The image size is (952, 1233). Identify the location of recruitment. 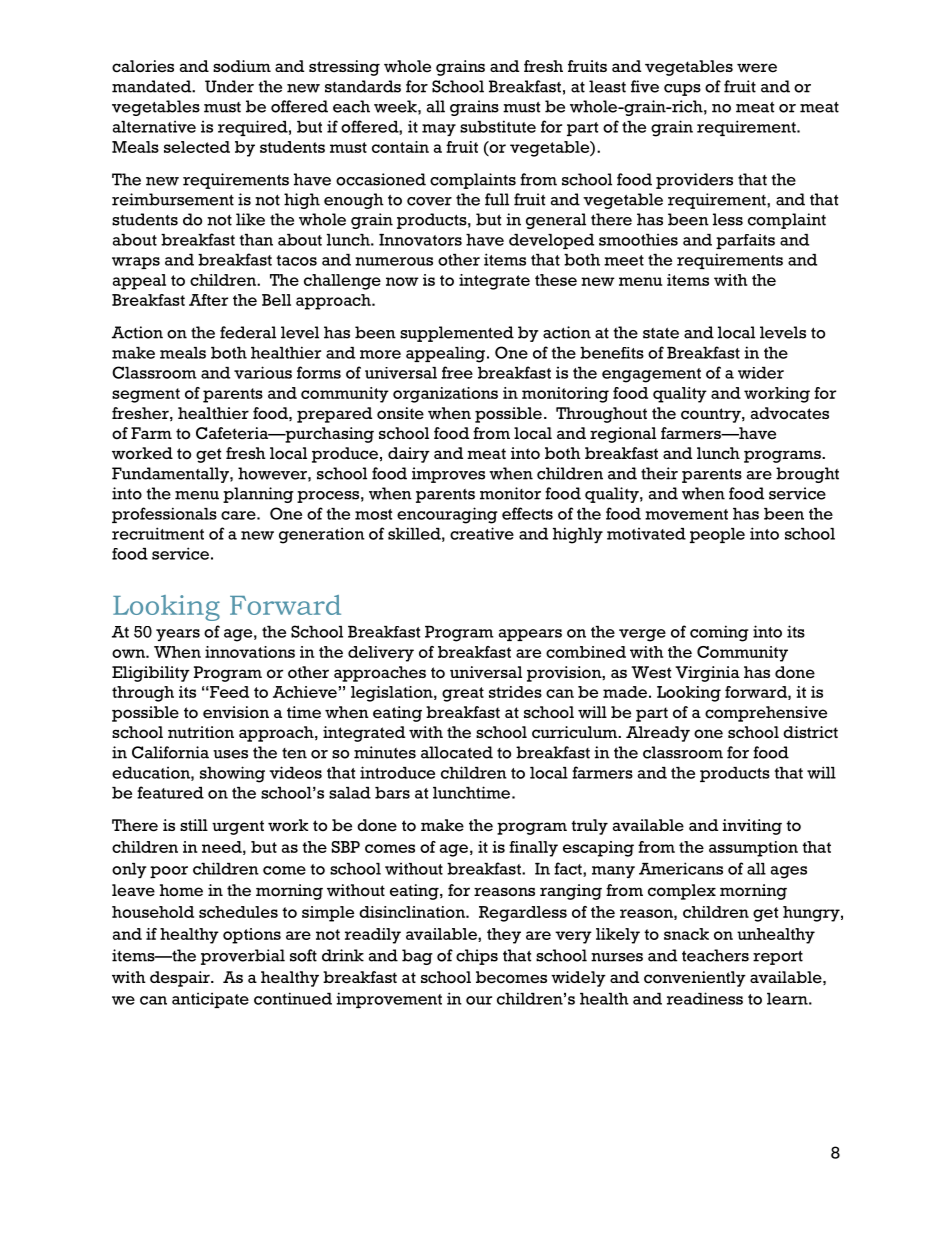
(158, 533).
